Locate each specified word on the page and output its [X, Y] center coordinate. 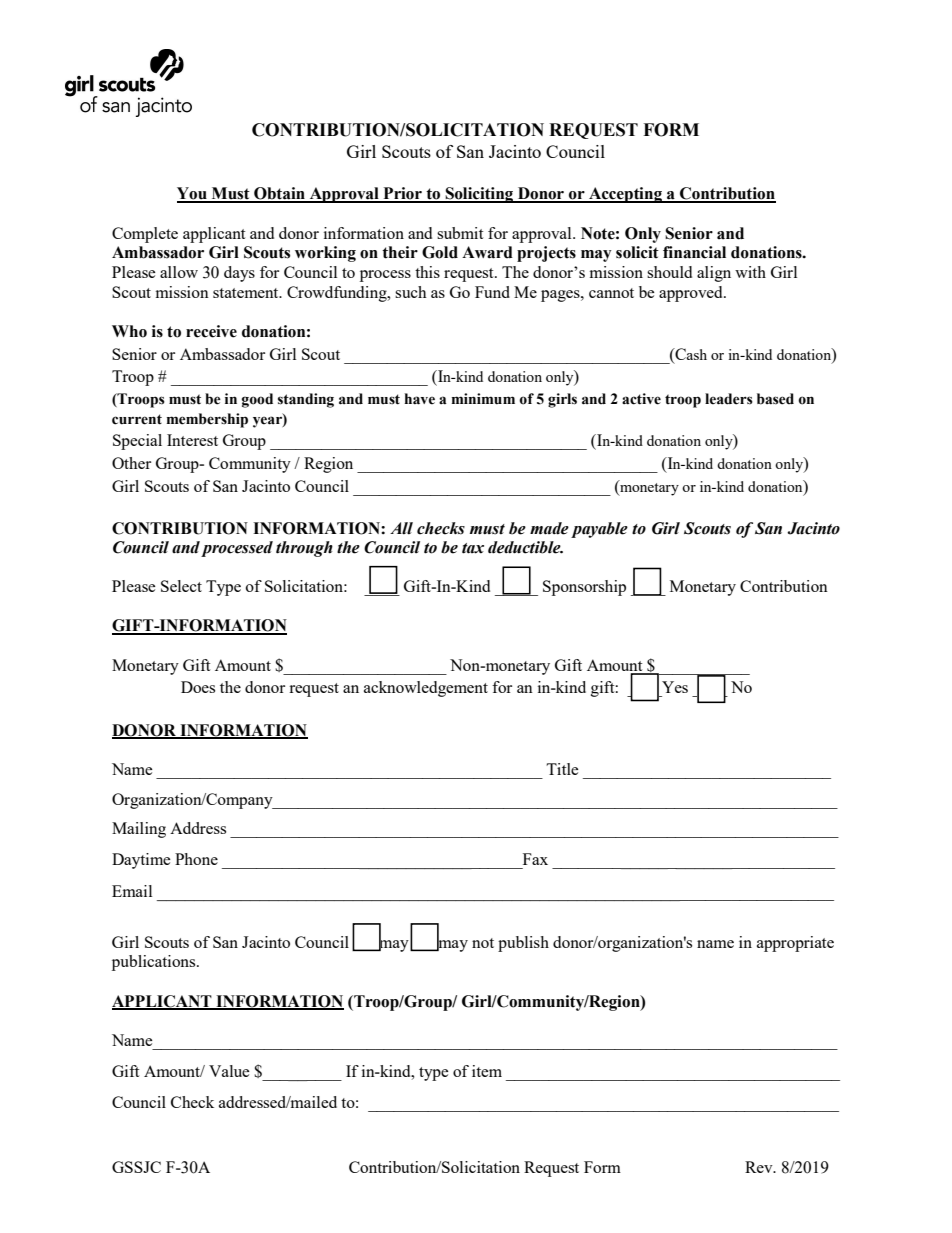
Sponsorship [584, 588]
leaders [729, 399]
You [193, 194]
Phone [196, 859]
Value [229, 1071]
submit [460, 233]
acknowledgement [426, 689]
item [487, 1071]
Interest [192, 440]
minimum [483, 399]
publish [523, 944]
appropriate [795, 944]
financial [694, 252]
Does [198, 687]
